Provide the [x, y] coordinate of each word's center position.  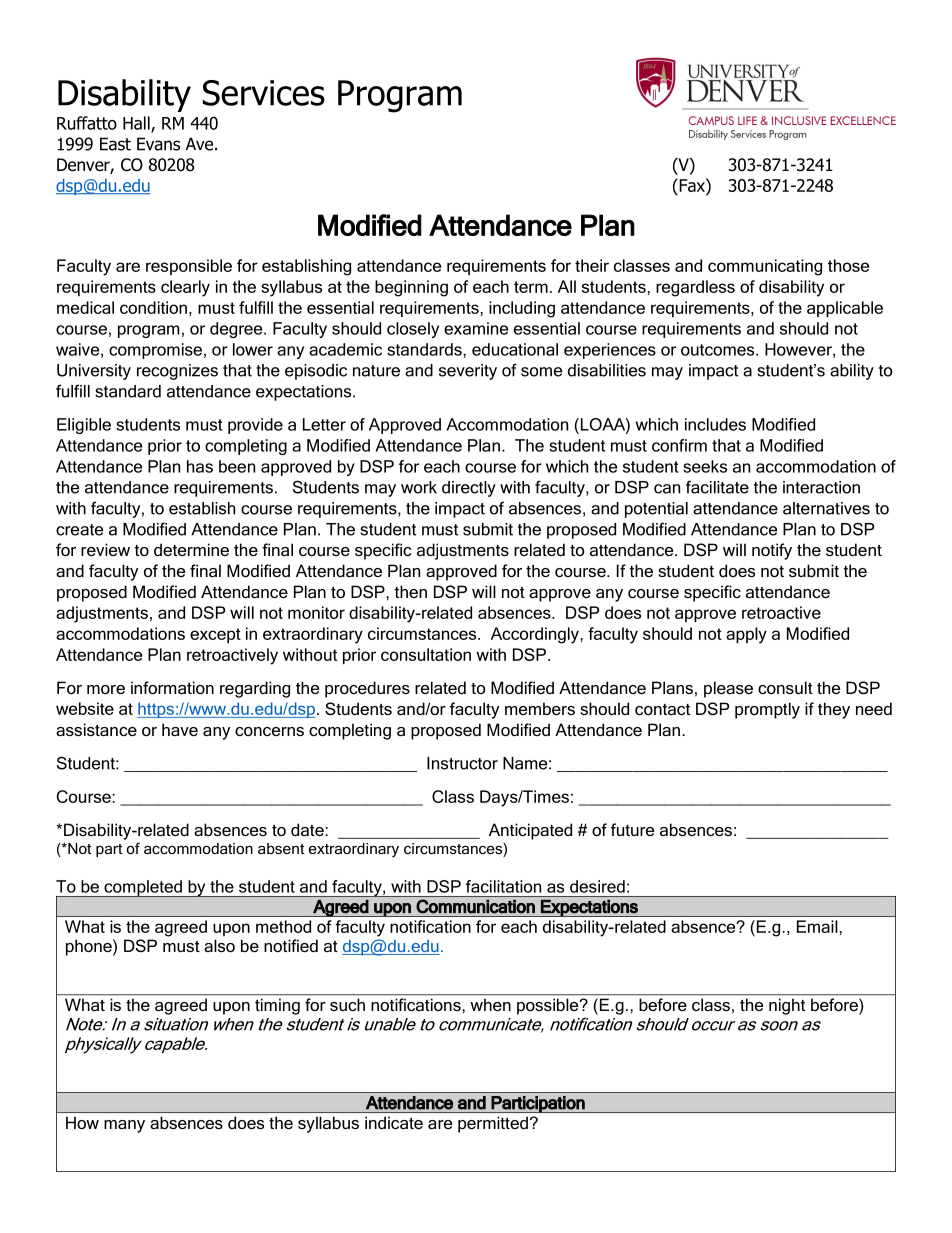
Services [263, 93]
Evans [158, 144]
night [787, 1006]
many [124, 1126]
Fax [692, 185]
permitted [493, 1124]
